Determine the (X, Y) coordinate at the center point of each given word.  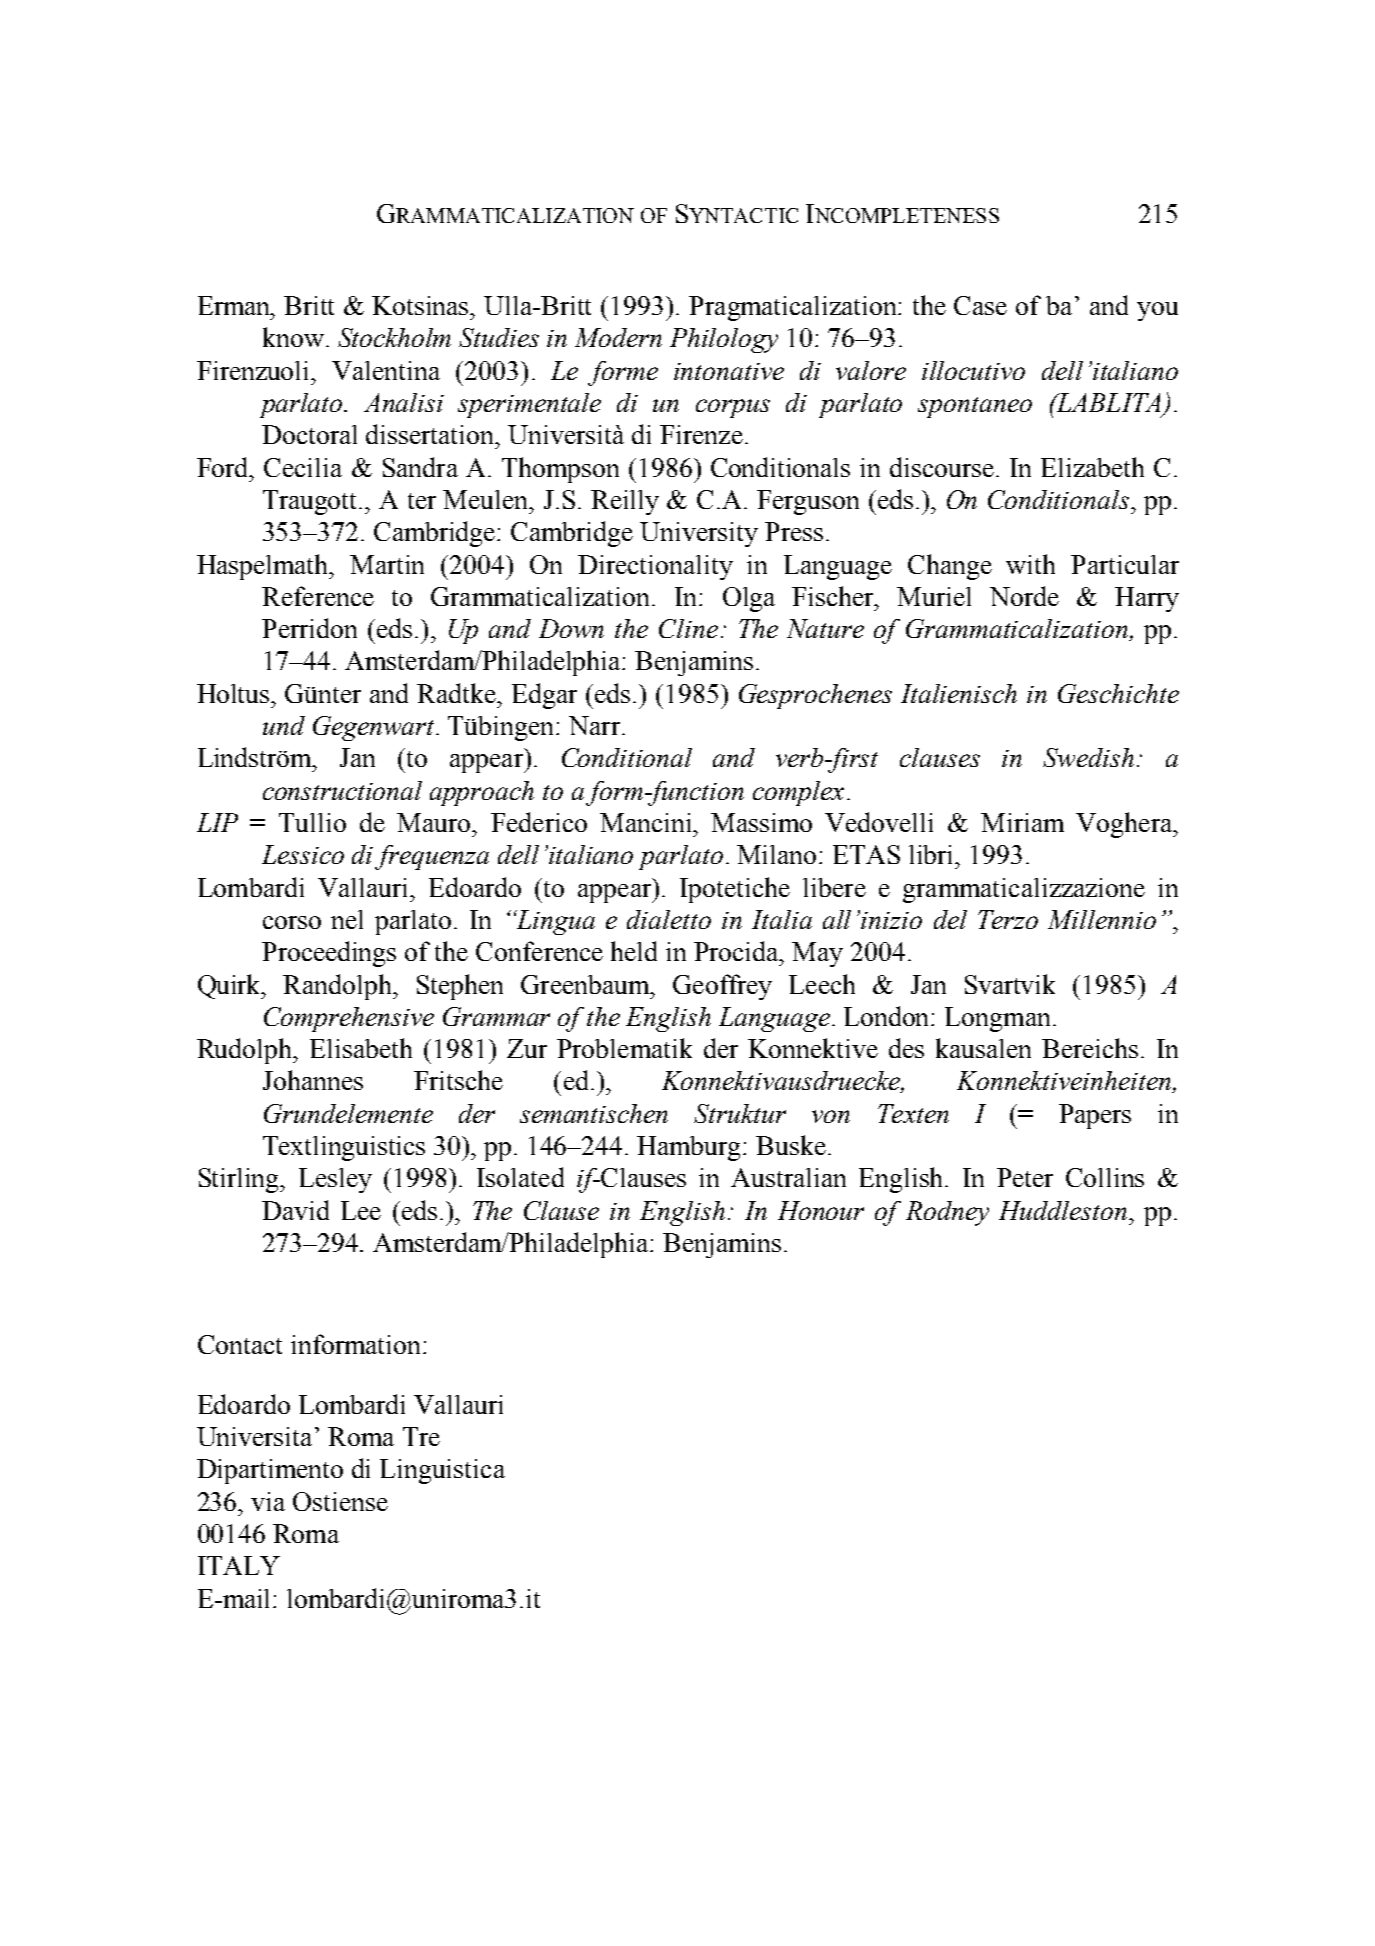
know (293, 337)
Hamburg (690, 1148)
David (295, 1210)
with (1030, 564)
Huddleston (1063, 1210)
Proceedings (329, 954)
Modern (618, 337)
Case (980, 305)
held (634, 951)
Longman (997, 1019)
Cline (688, 628)
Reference (318, 596)
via (268, 1501)
